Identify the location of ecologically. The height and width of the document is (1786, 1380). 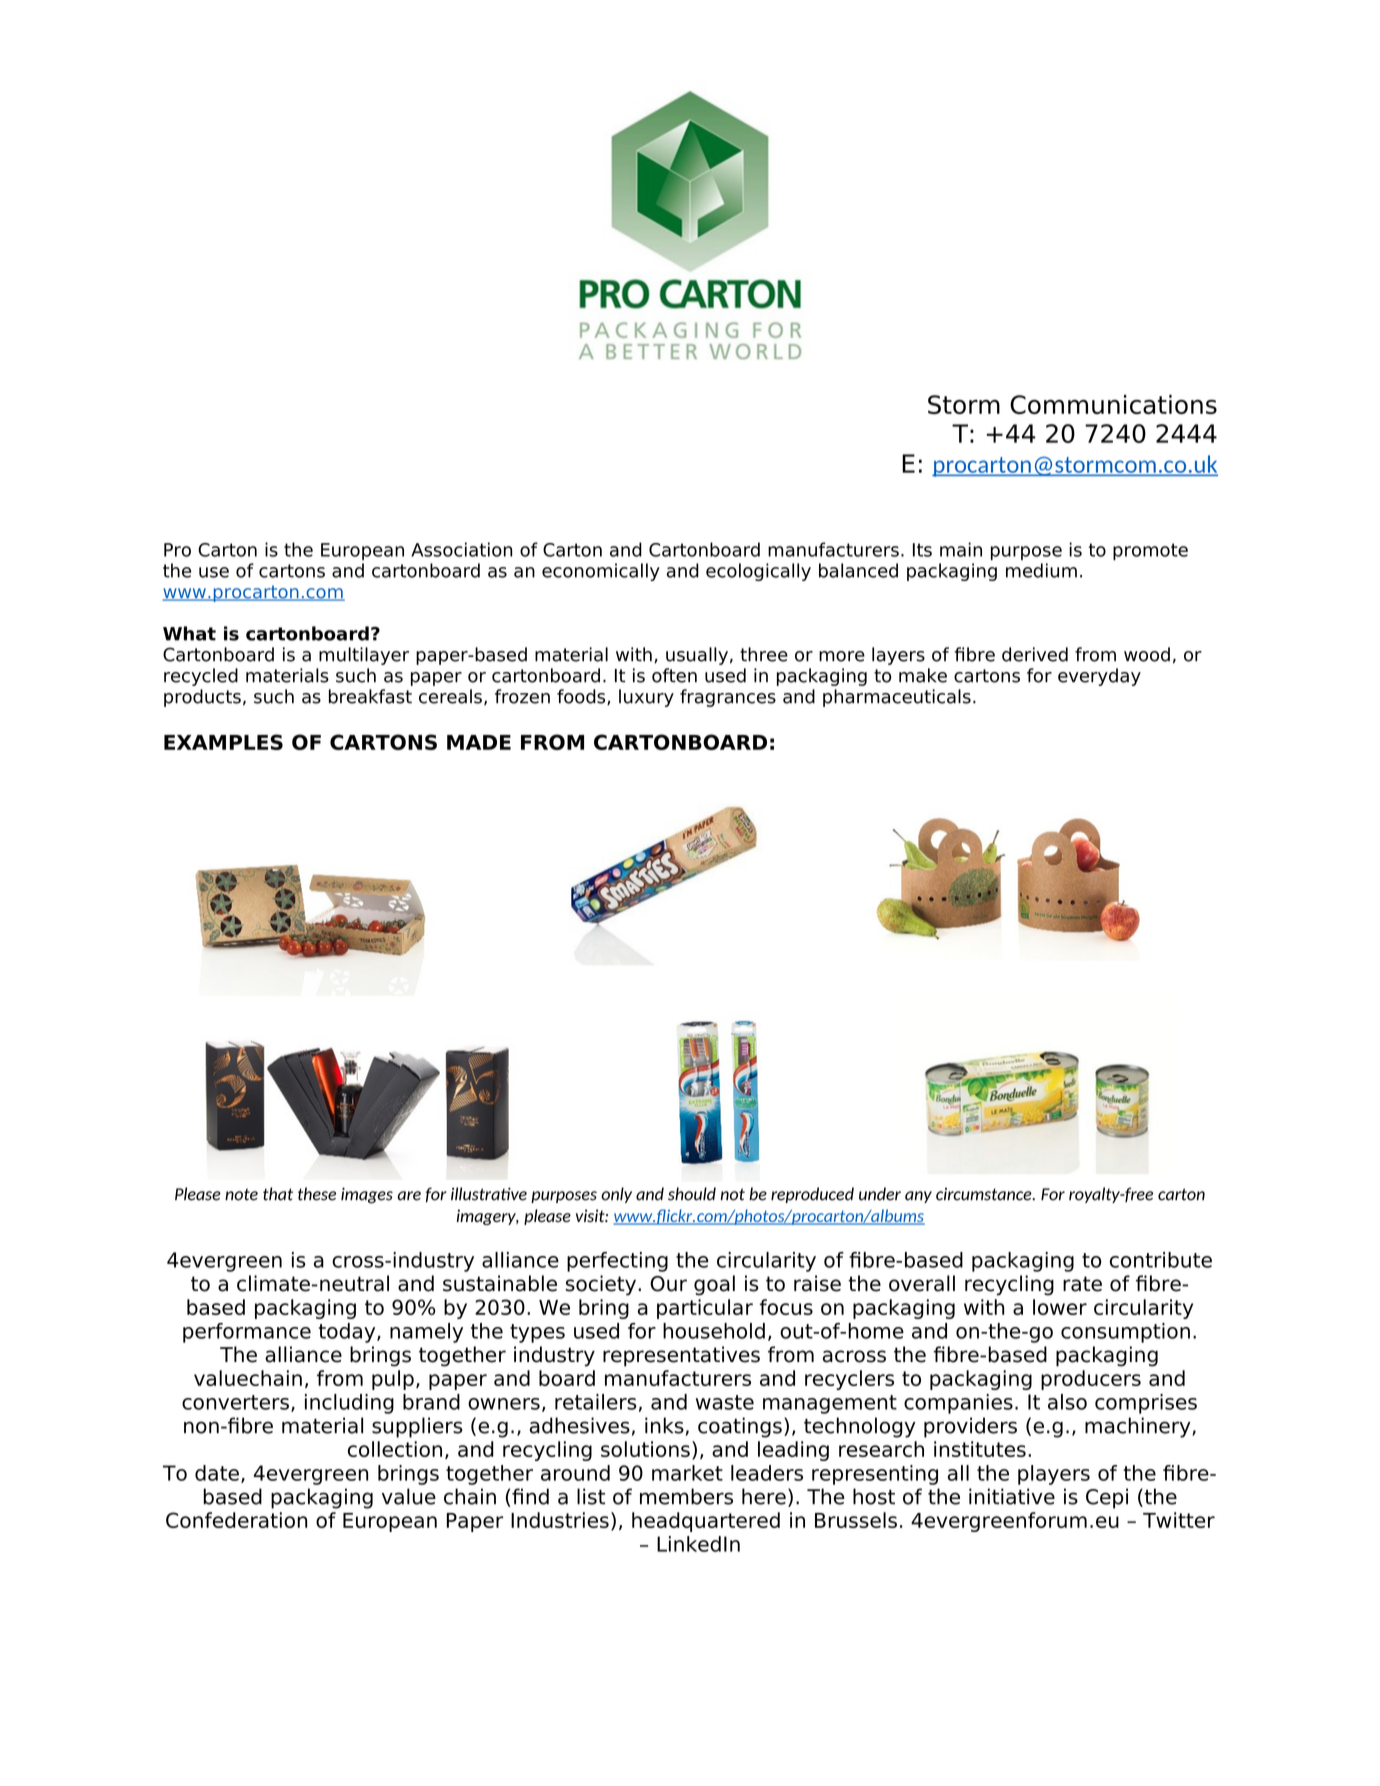
(758, 572).
